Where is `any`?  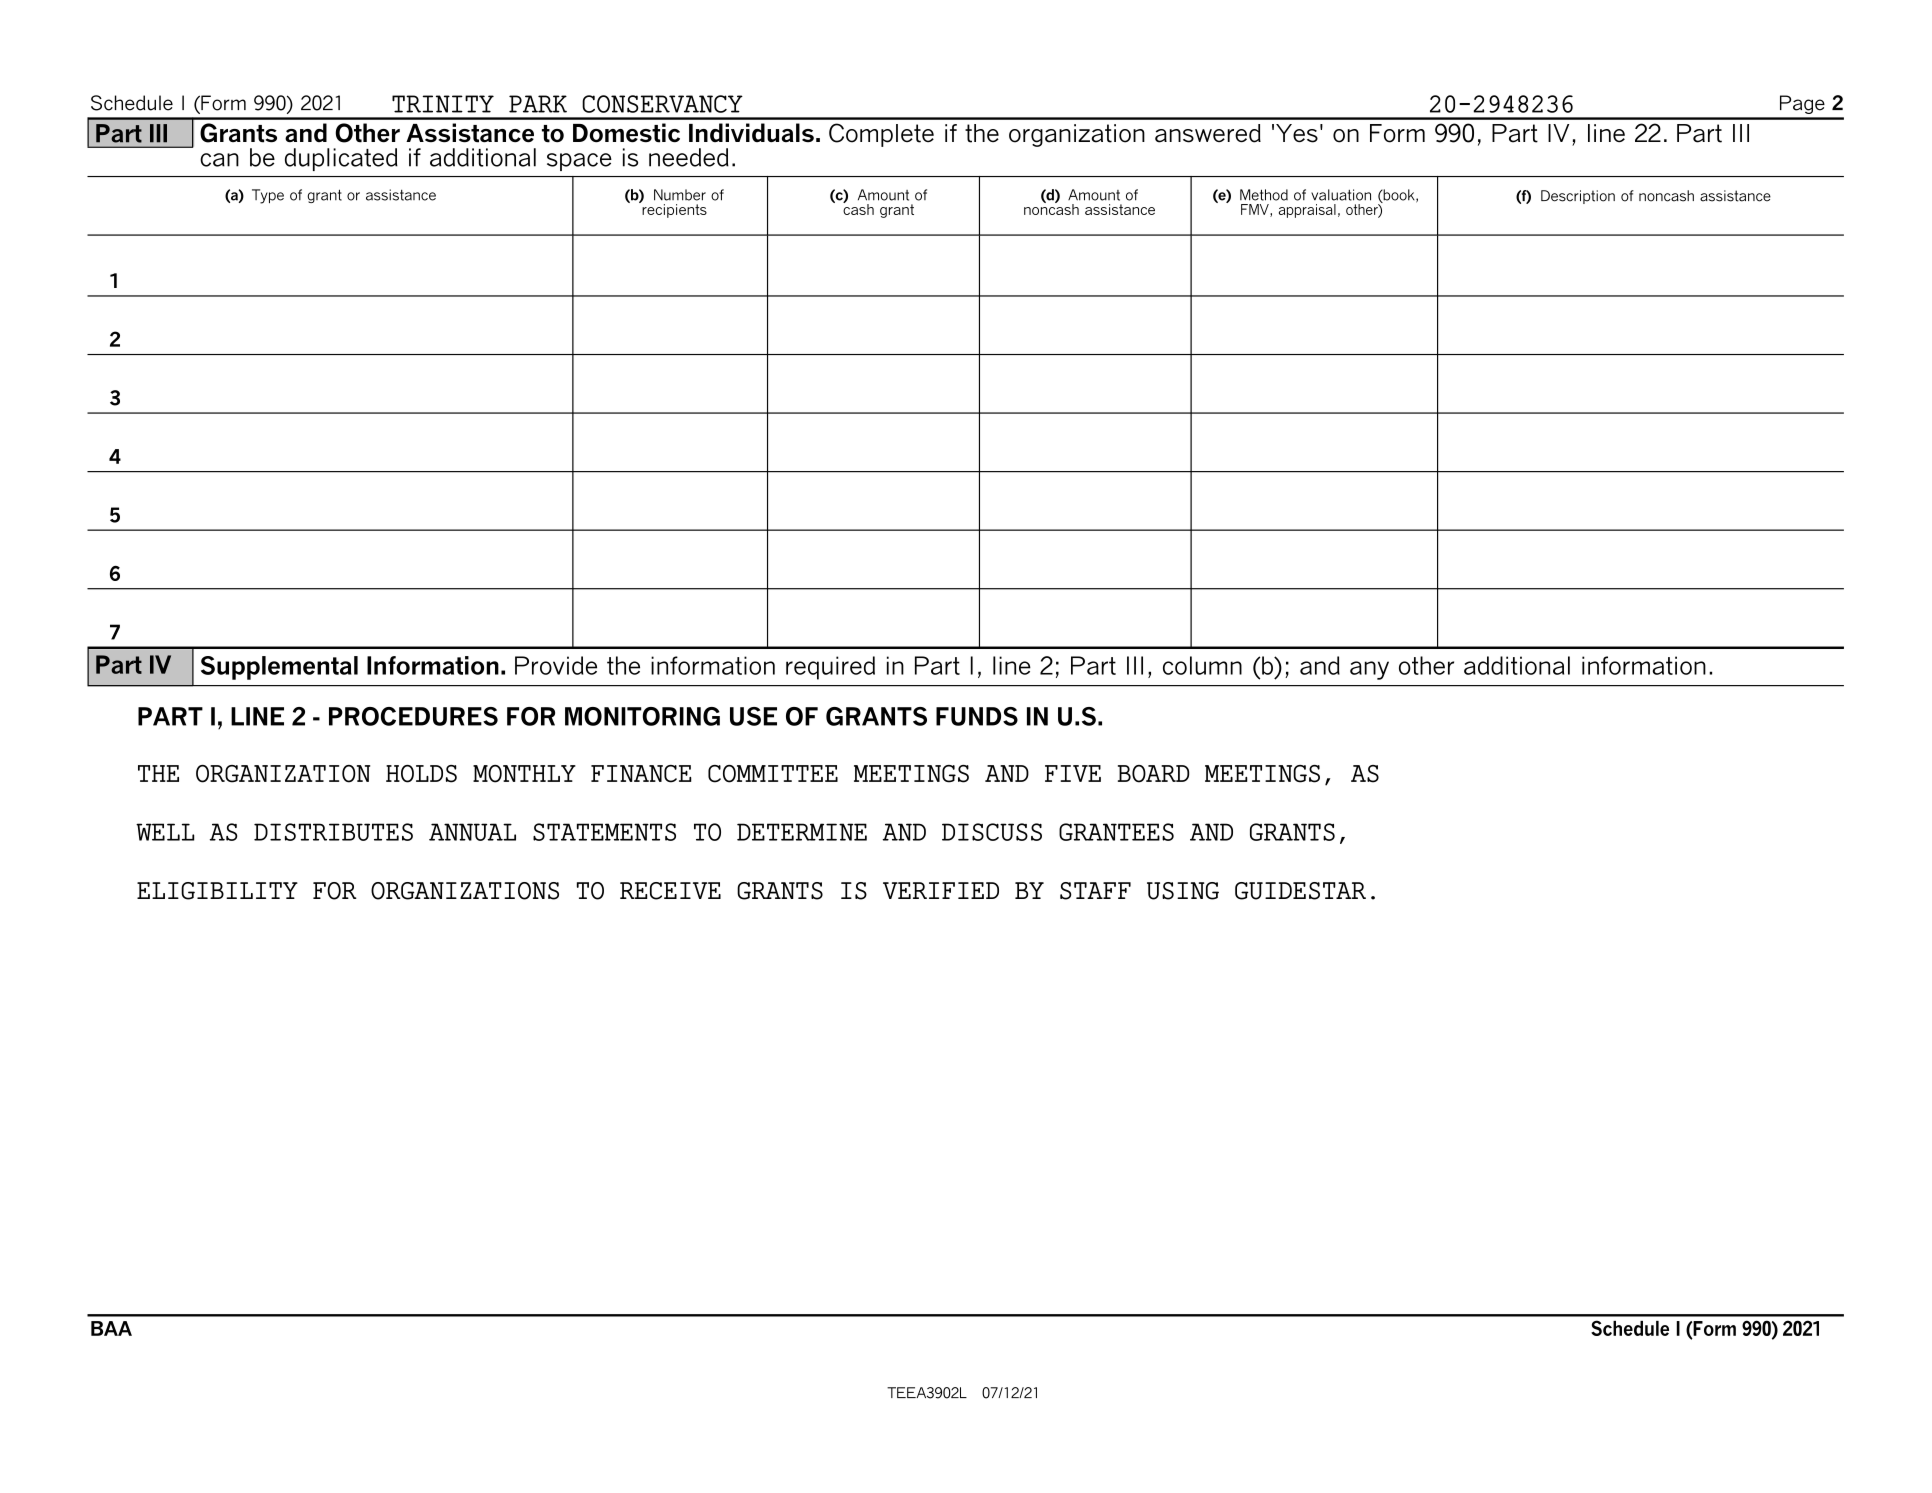 any is located at coordinates (1369, 670).
